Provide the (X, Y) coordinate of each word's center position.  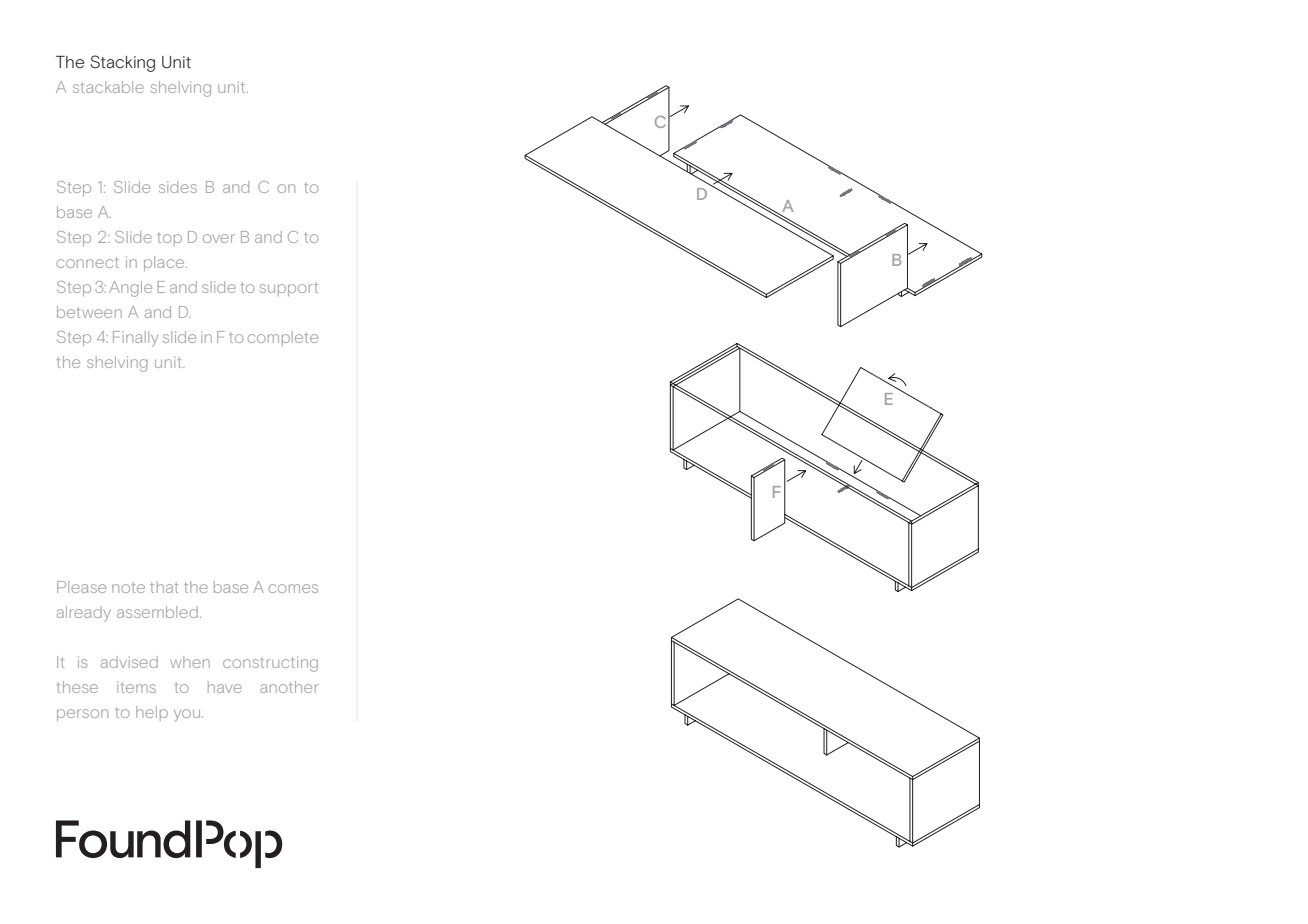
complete (282, 338)
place (165, 263)
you (188, 715)
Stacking (122, 63)
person (82, 715)
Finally (135, 339)
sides (178, 187)
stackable (108, 87)
